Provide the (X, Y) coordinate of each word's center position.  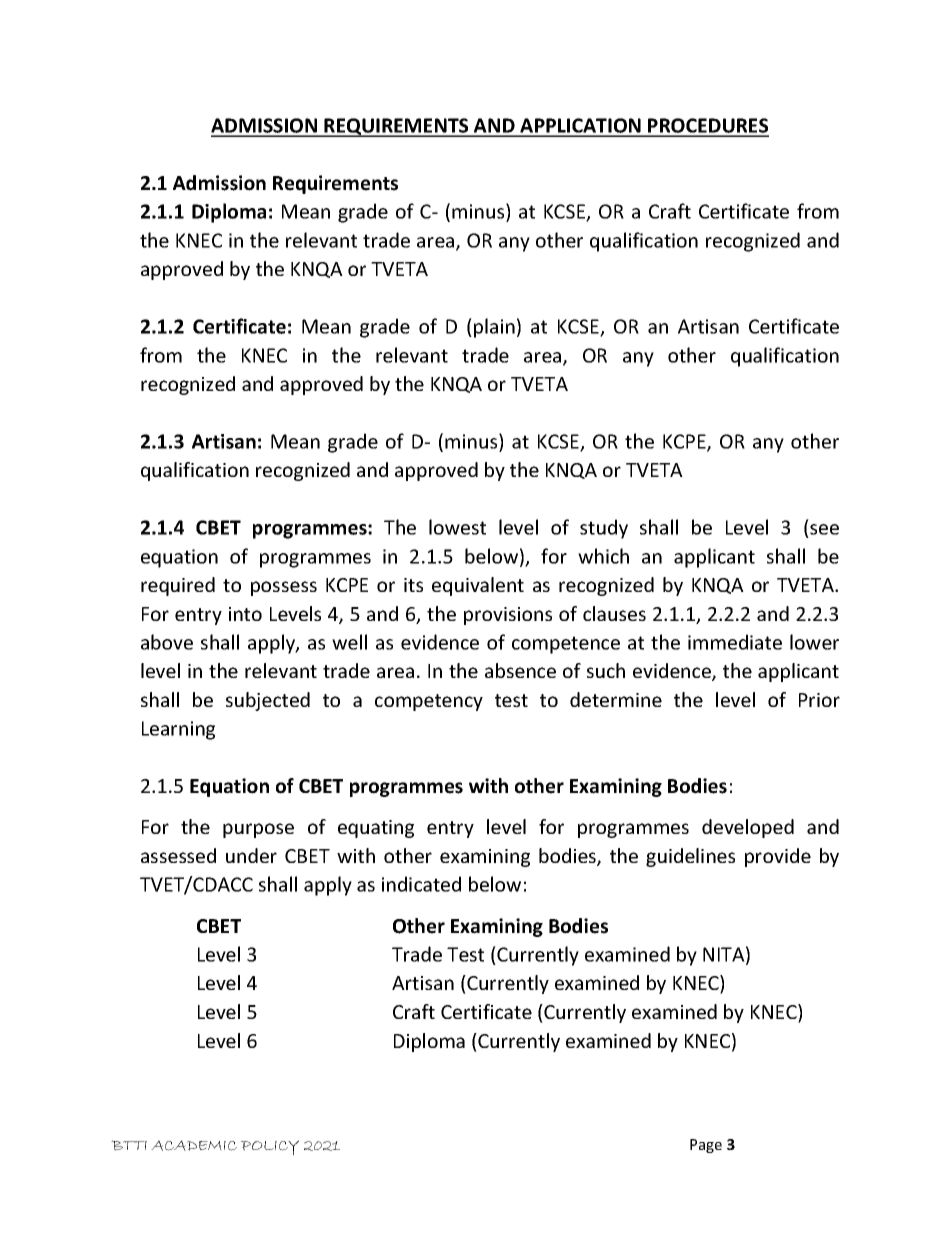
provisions (508, 616)
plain (494, 328)
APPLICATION (580, 127)
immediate (735, 642)
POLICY (270, 1148)
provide (778, 857)
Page (706, 1146)
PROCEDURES (707, 127)
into (245, 614)
